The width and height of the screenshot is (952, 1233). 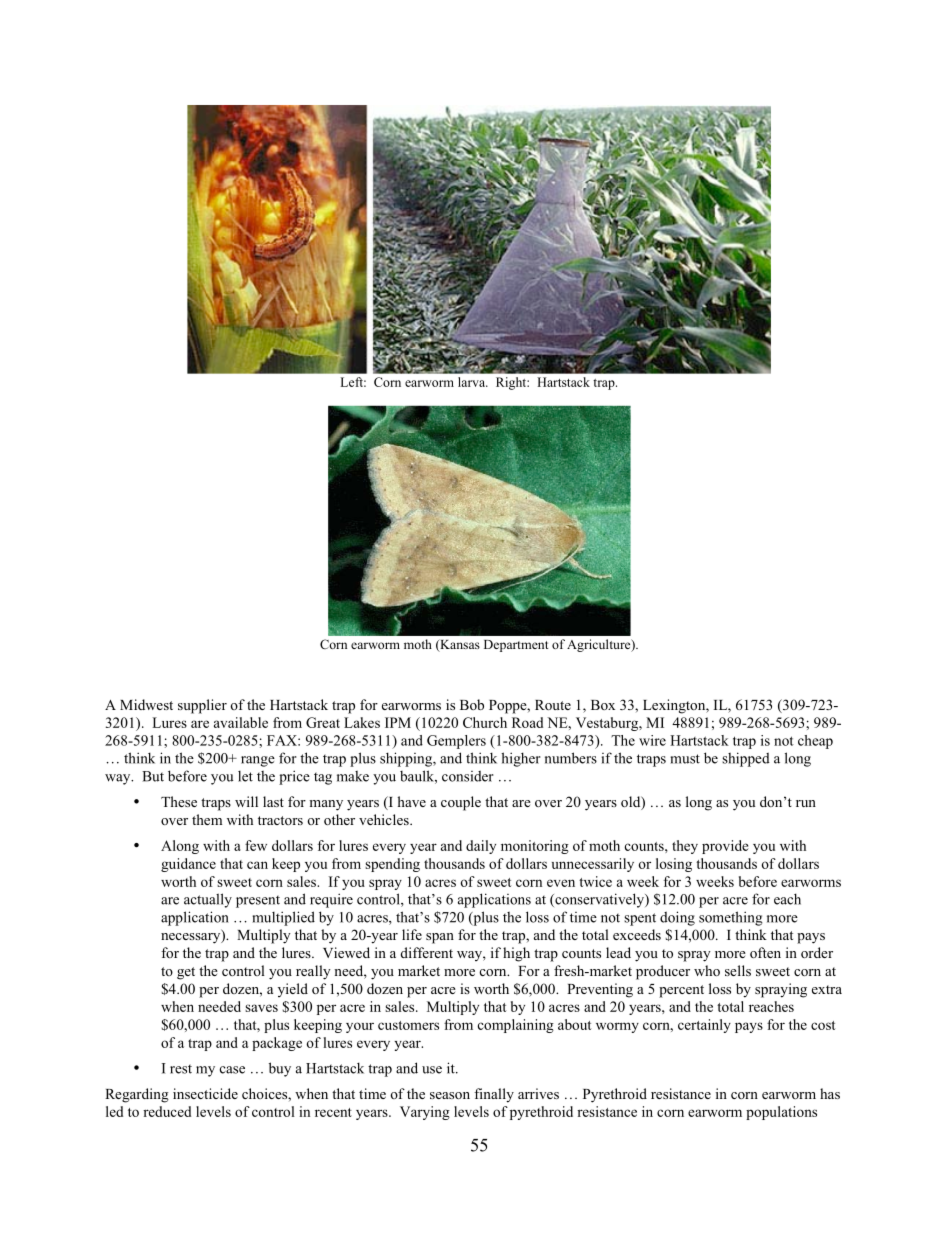 I want to click on Bob, so click(x=472, y=704).
